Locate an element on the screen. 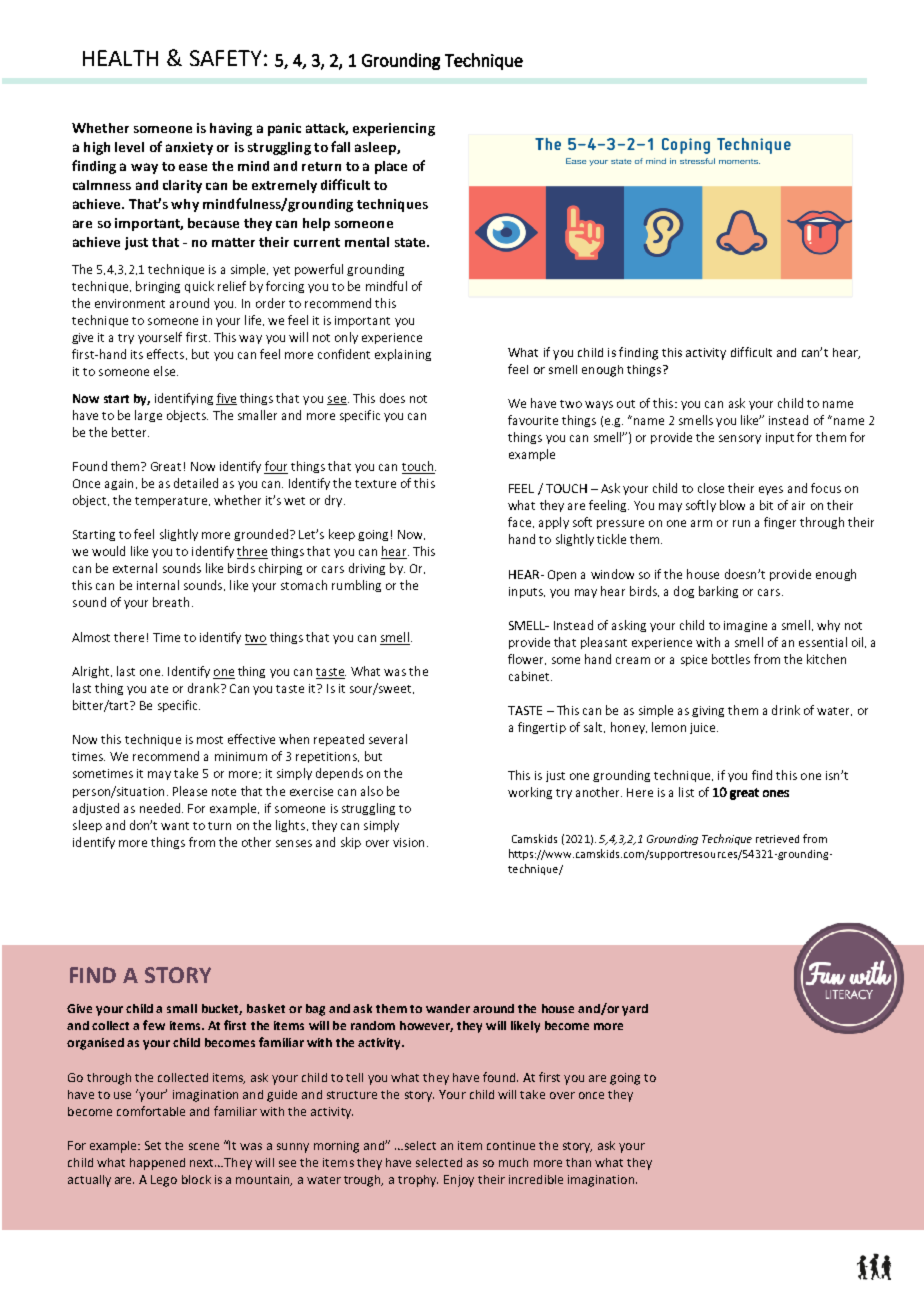 This screenshot has width=924, height=1309. working is located at coordinates (530, 793).
